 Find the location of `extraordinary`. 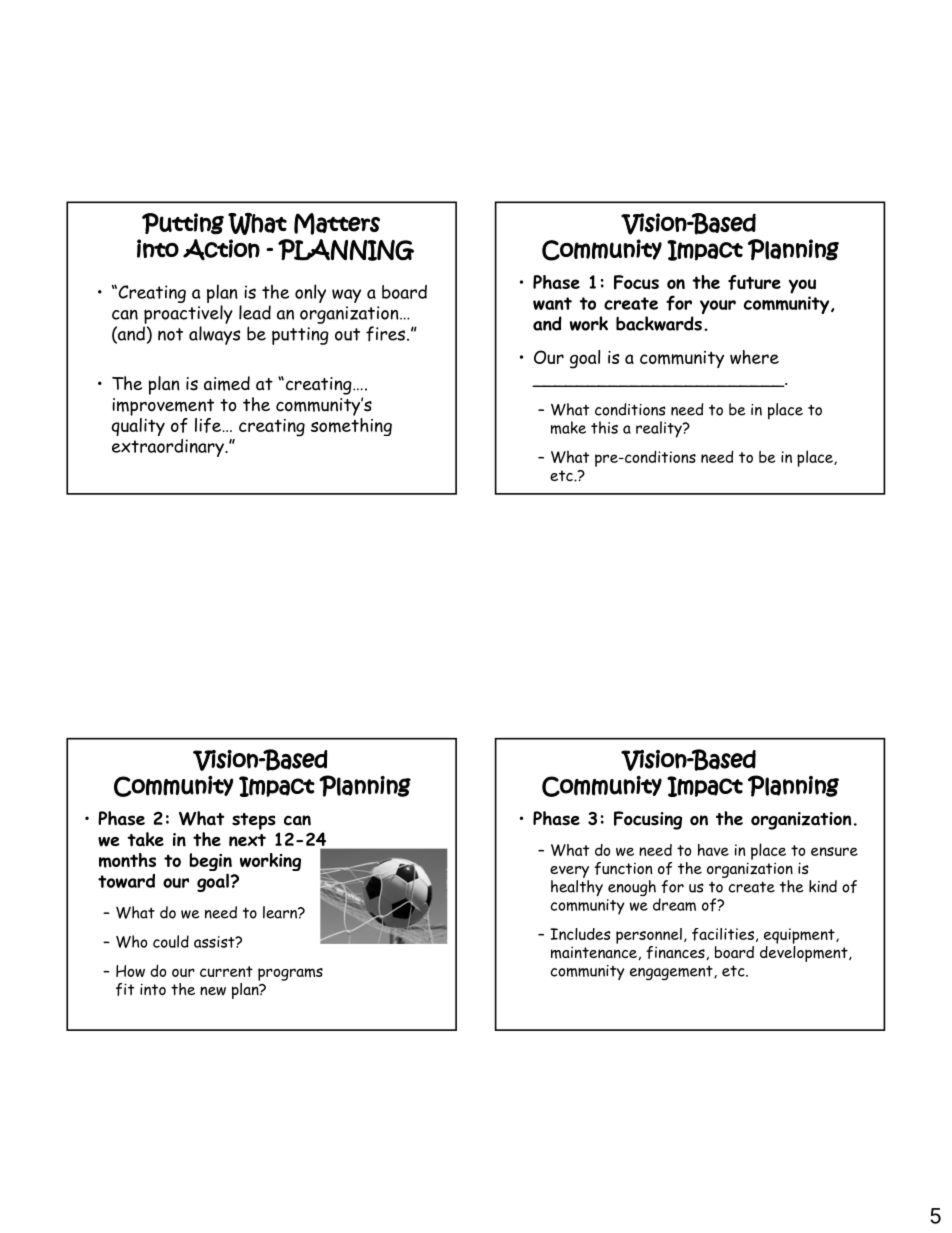

extraordinary is located at coordinates (169, 448).
